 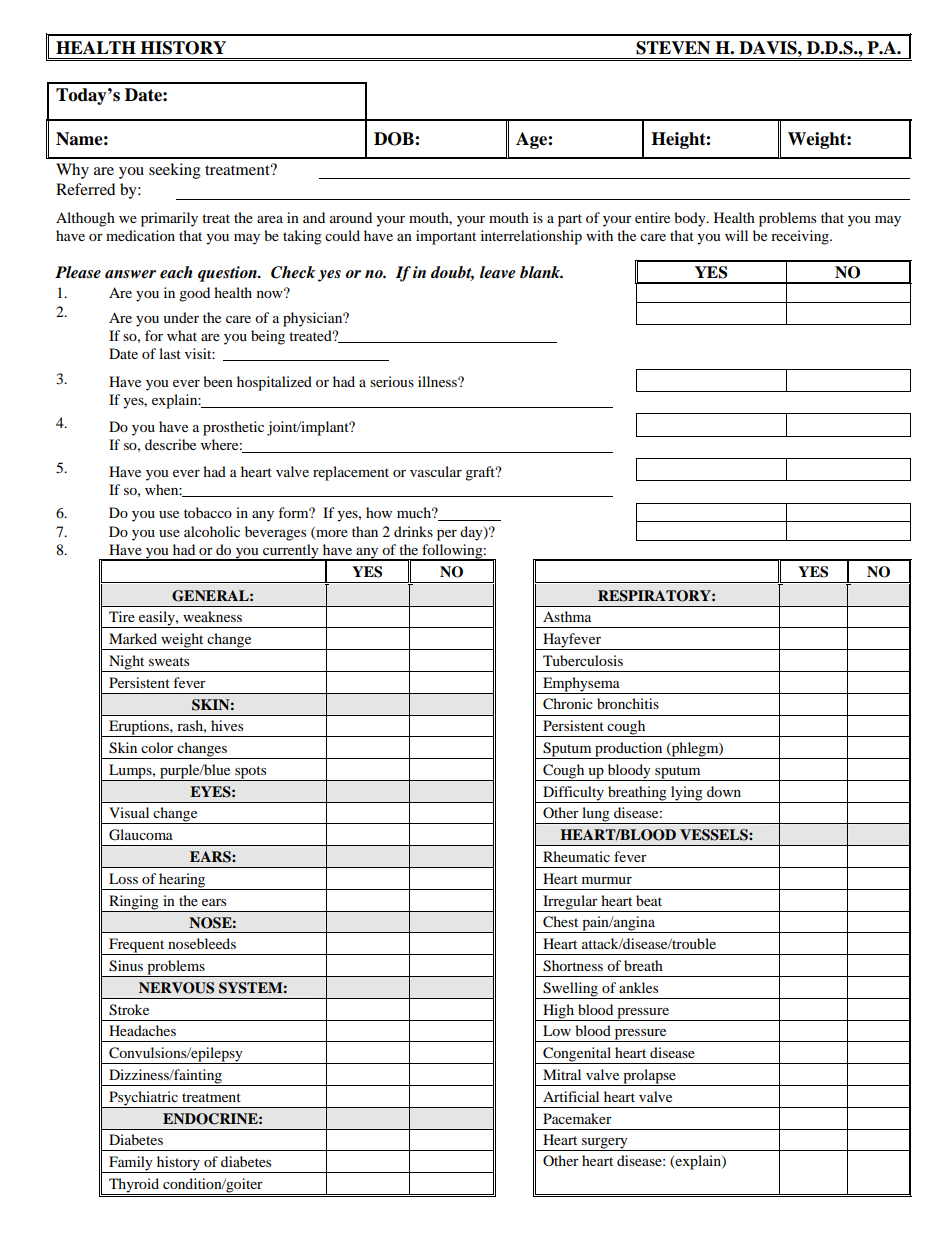 I want to click on describe, so click(x=170, y=444).
